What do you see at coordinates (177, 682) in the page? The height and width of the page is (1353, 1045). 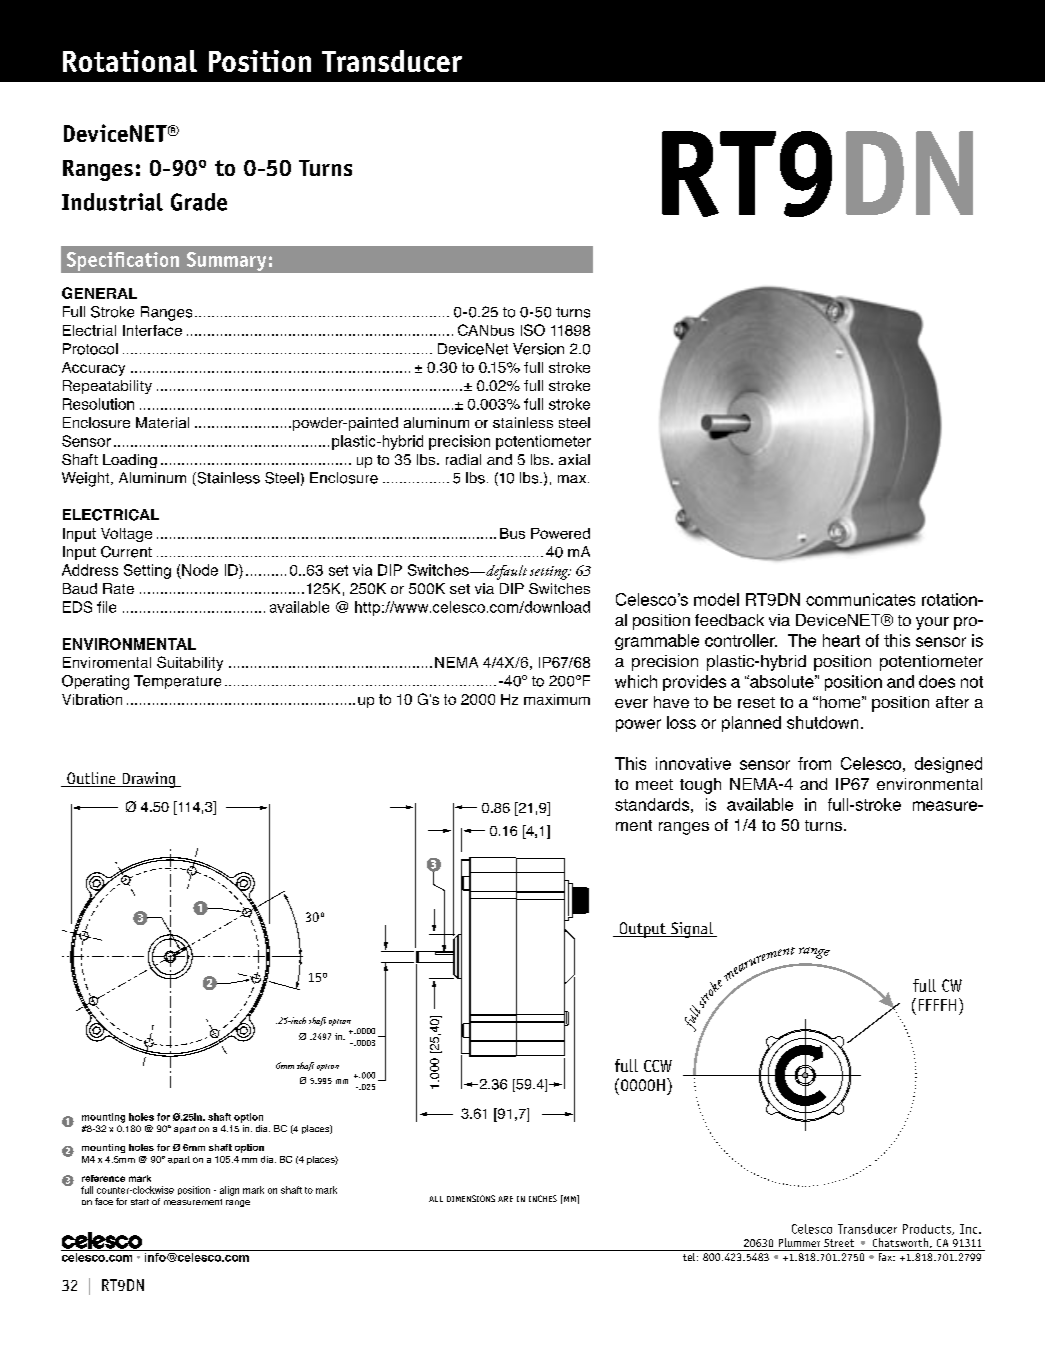 I see `Temperature` at bounding box center [177, 682].
